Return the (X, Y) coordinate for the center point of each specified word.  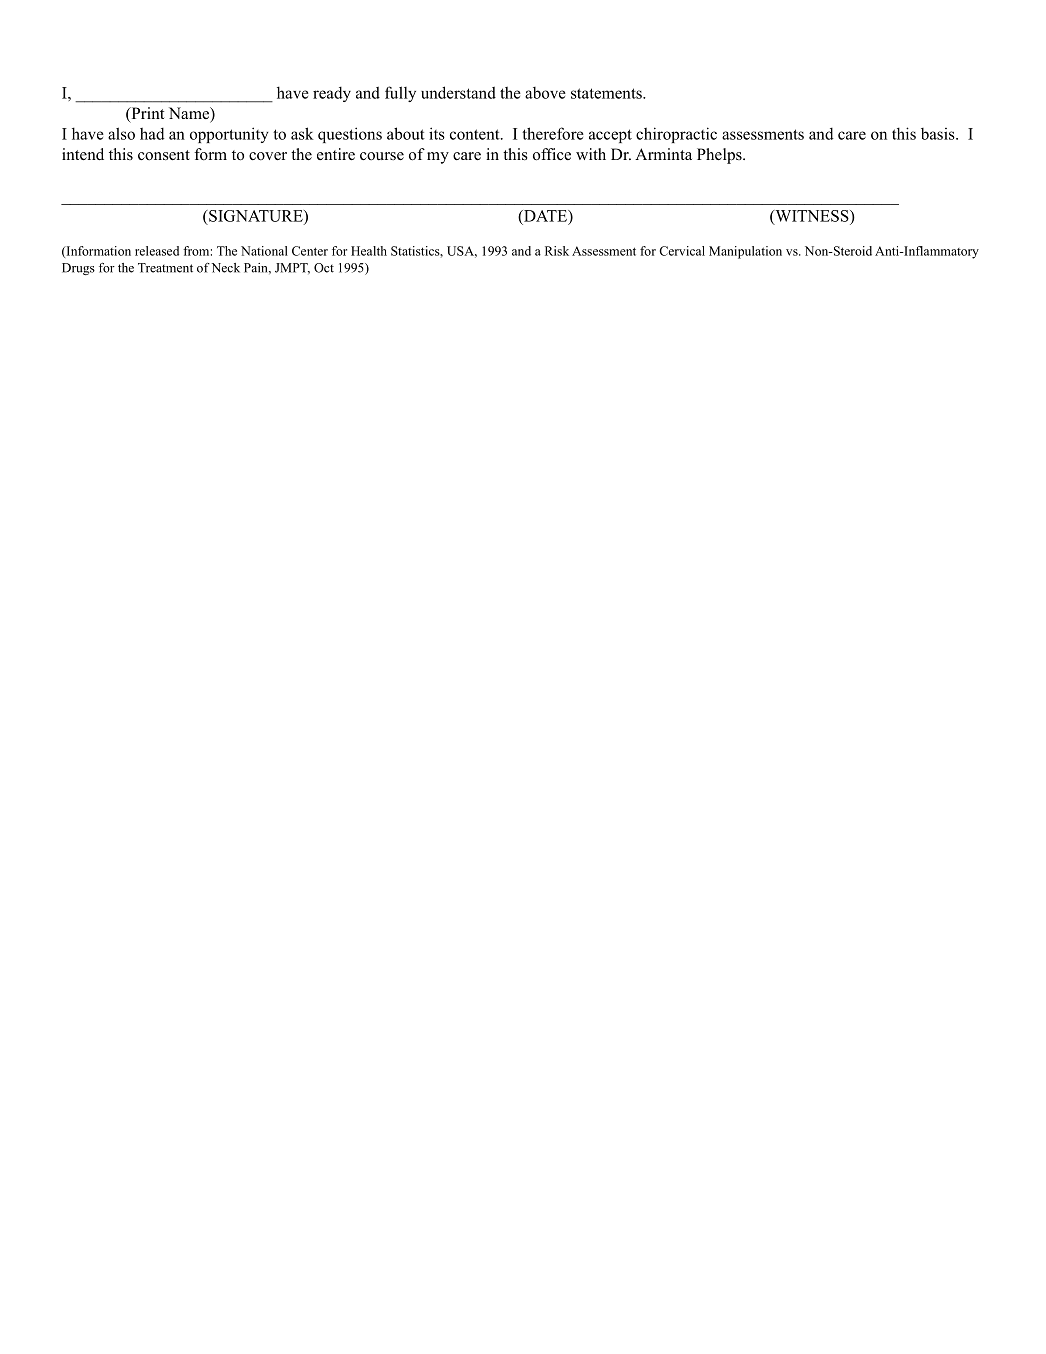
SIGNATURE (256, 216)
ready (332, 94)
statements (607, 93)
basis (939, 134)
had (152, 133)
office (552, 154)
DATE (545, 216)
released (157, 251)
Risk (557, 251)
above (545, 93)
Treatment (165, 268)
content (476, 134)
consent (164, 155)
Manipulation (745, 252)
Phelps (720, 156)
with (591, 154)
